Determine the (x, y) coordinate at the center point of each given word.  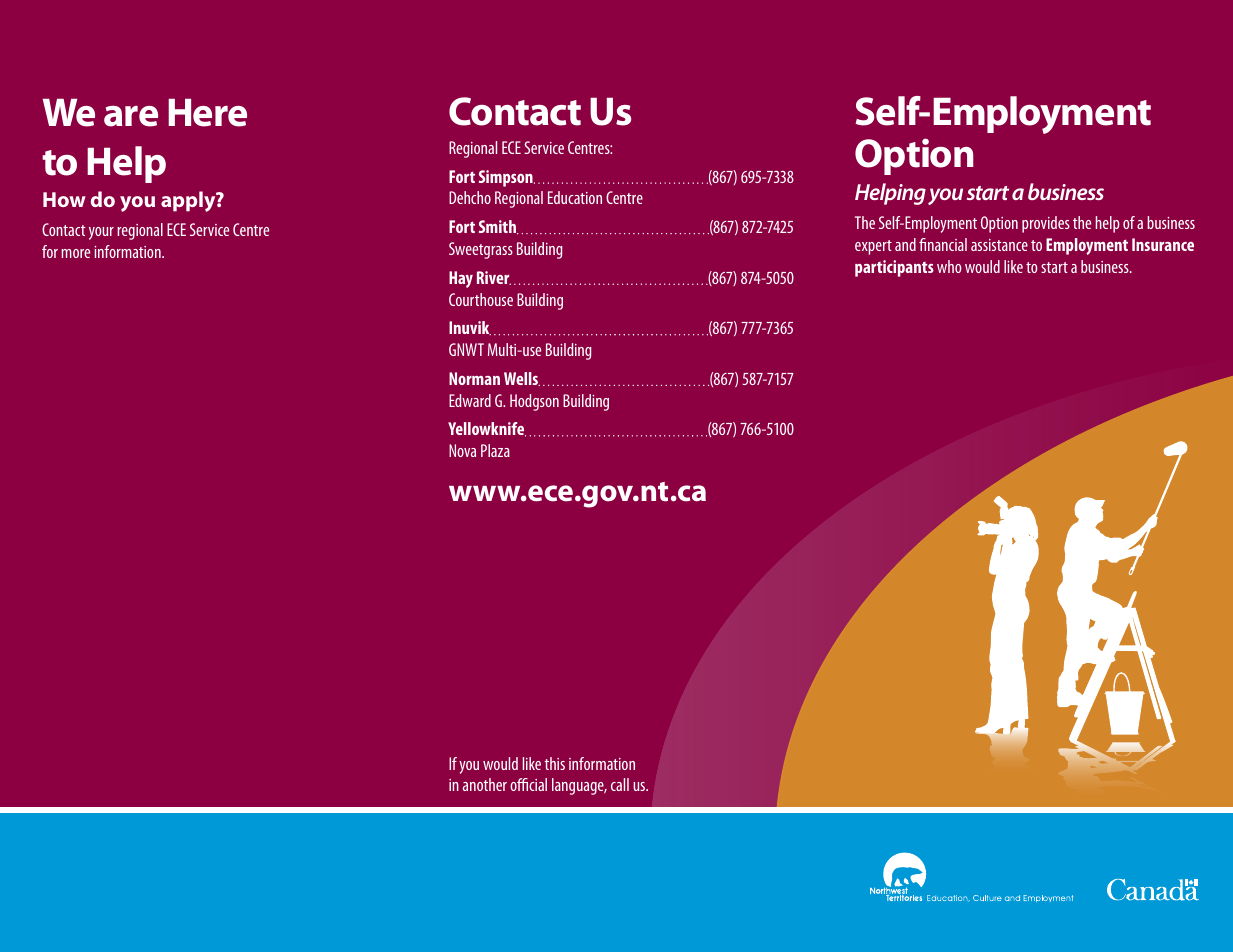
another (485, 784)
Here (207, 113)
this (554, 763)
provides (1046, 224)
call (620, 784)
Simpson (507, 178)
